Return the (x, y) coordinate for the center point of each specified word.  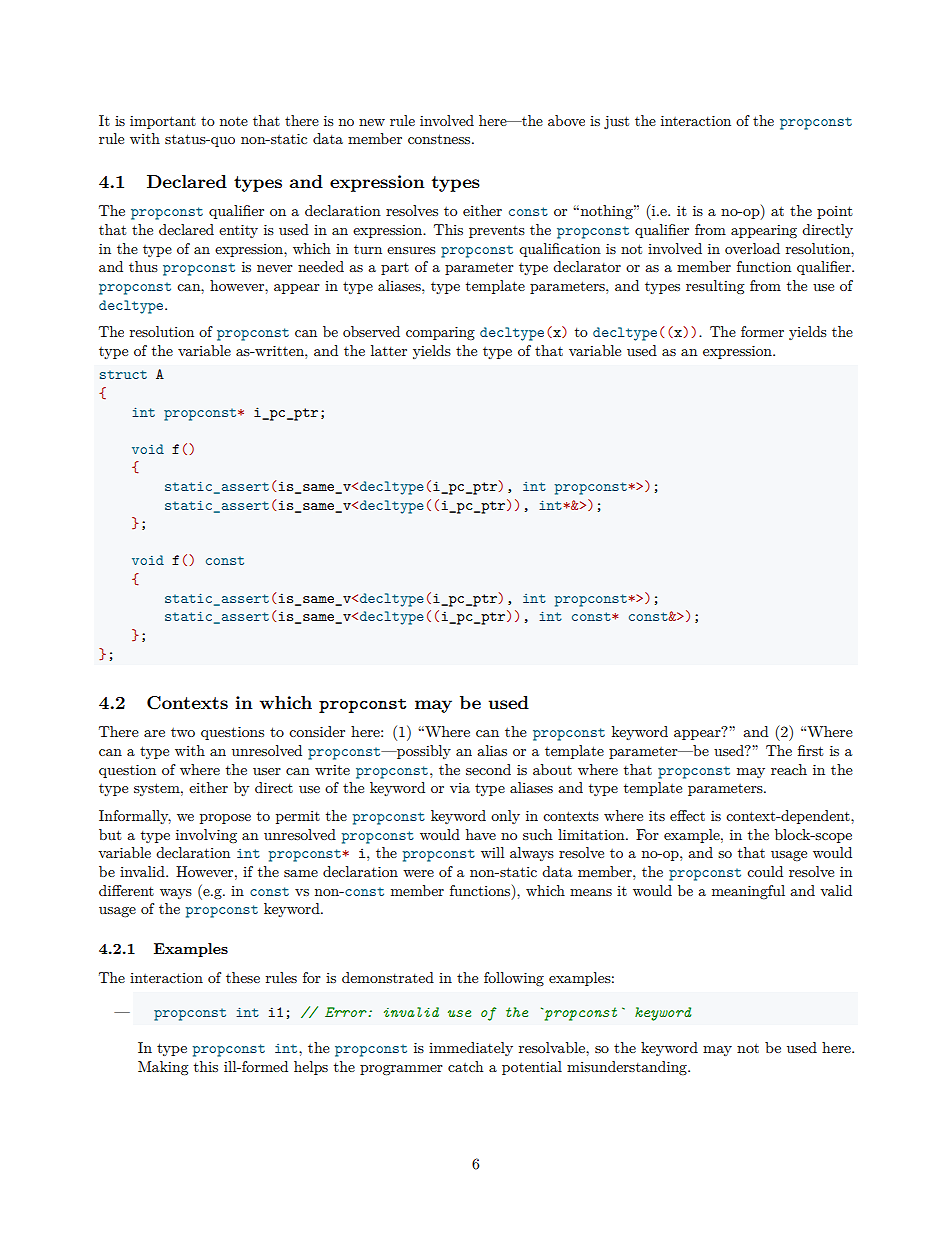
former (762, 331)
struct (123, 374)
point (835, 212)
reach (789, 769)
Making (163, 1068)
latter (389, 350)
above (566, 120)
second (488, 769)
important (163, 122)
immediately (471, 1049)
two (183, 732)
